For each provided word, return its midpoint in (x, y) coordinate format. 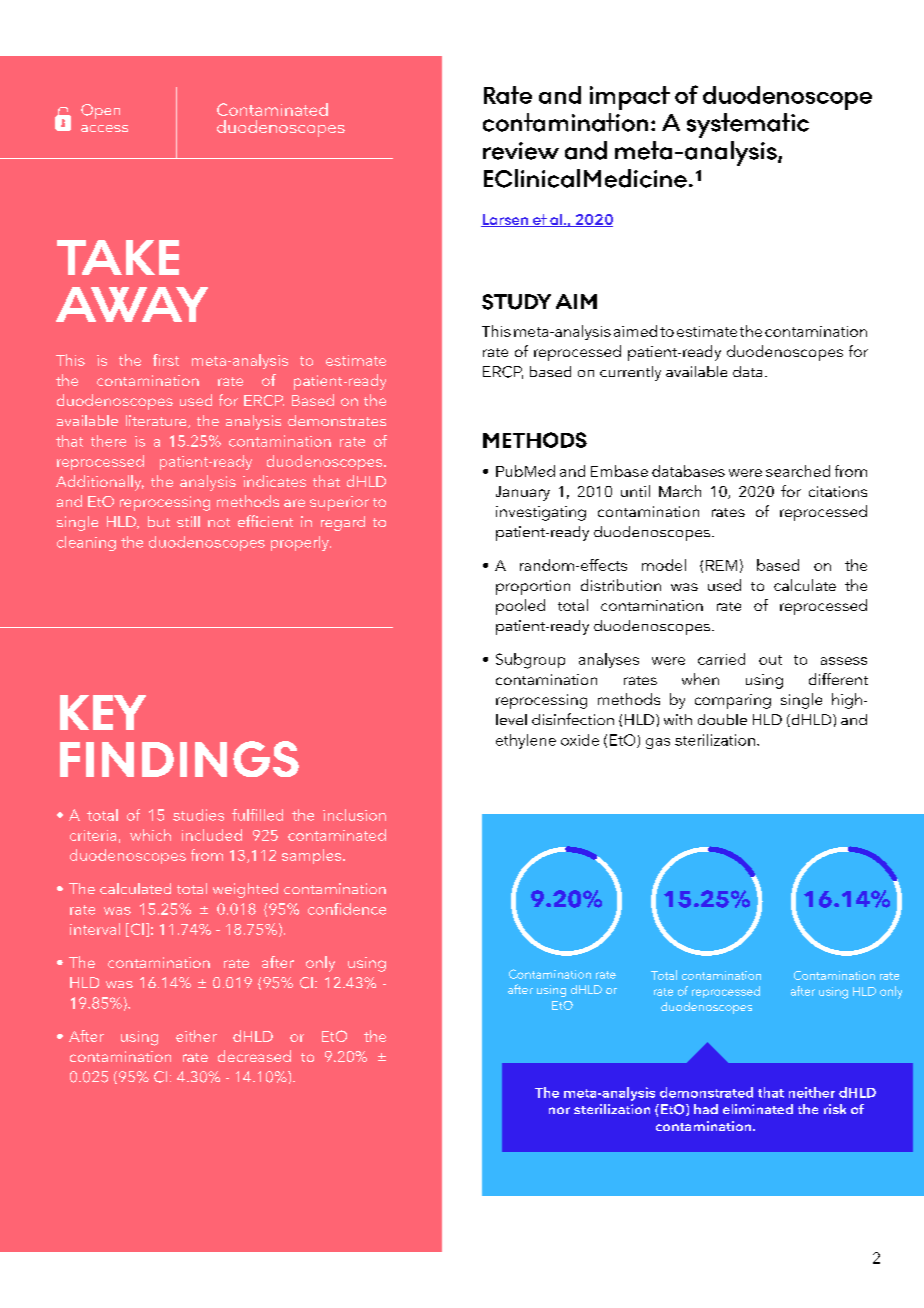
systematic (748, 125)
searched (798, 471)
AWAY (132, 304)
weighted (245, 890)
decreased (254, 1056)
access (104, 128)
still (188, 521)
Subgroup (530, 661)
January (523, 493)
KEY (103, 712)
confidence (347, 909)
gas (658, 743)
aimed (635, 331)
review (521, 151)
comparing (733, 701)
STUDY (516, 302)
